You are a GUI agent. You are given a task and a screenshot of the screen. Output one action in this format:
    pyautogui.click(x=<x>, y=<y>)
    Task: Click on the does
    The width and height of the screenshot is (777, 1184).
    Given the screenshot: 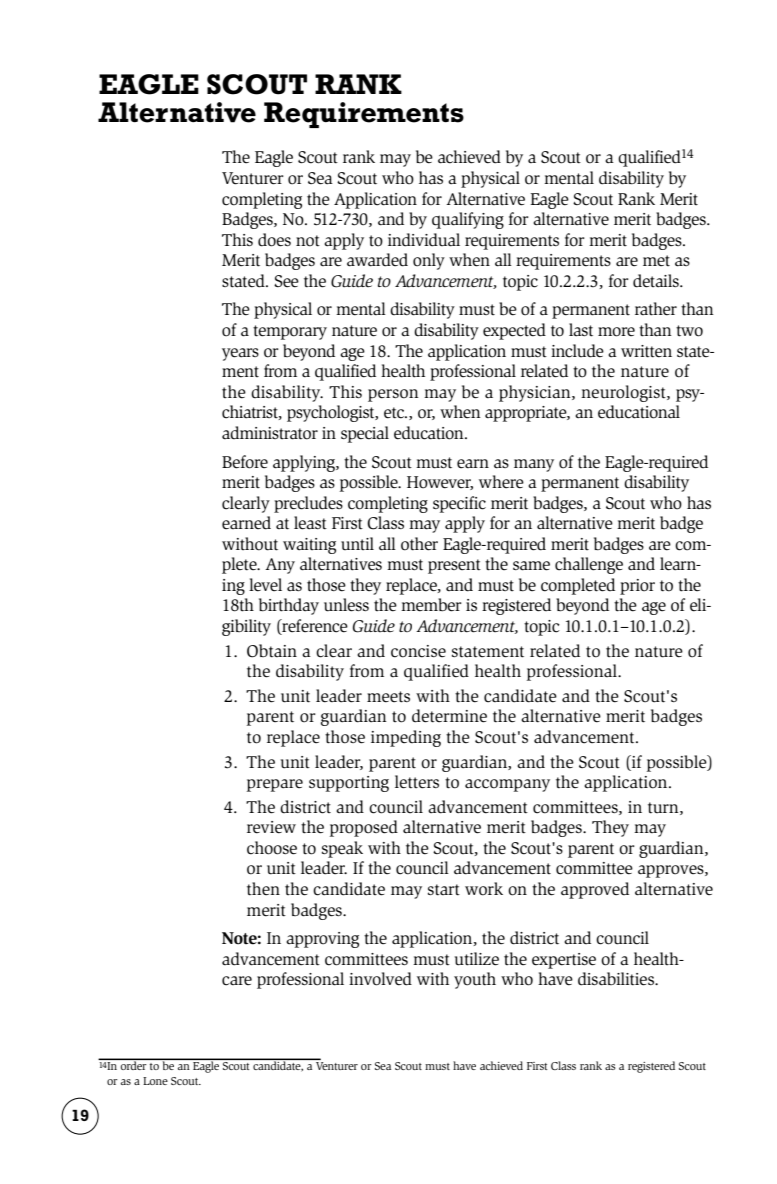 What is the action you would take?
    pyautogui.click(x=274, y=240)
